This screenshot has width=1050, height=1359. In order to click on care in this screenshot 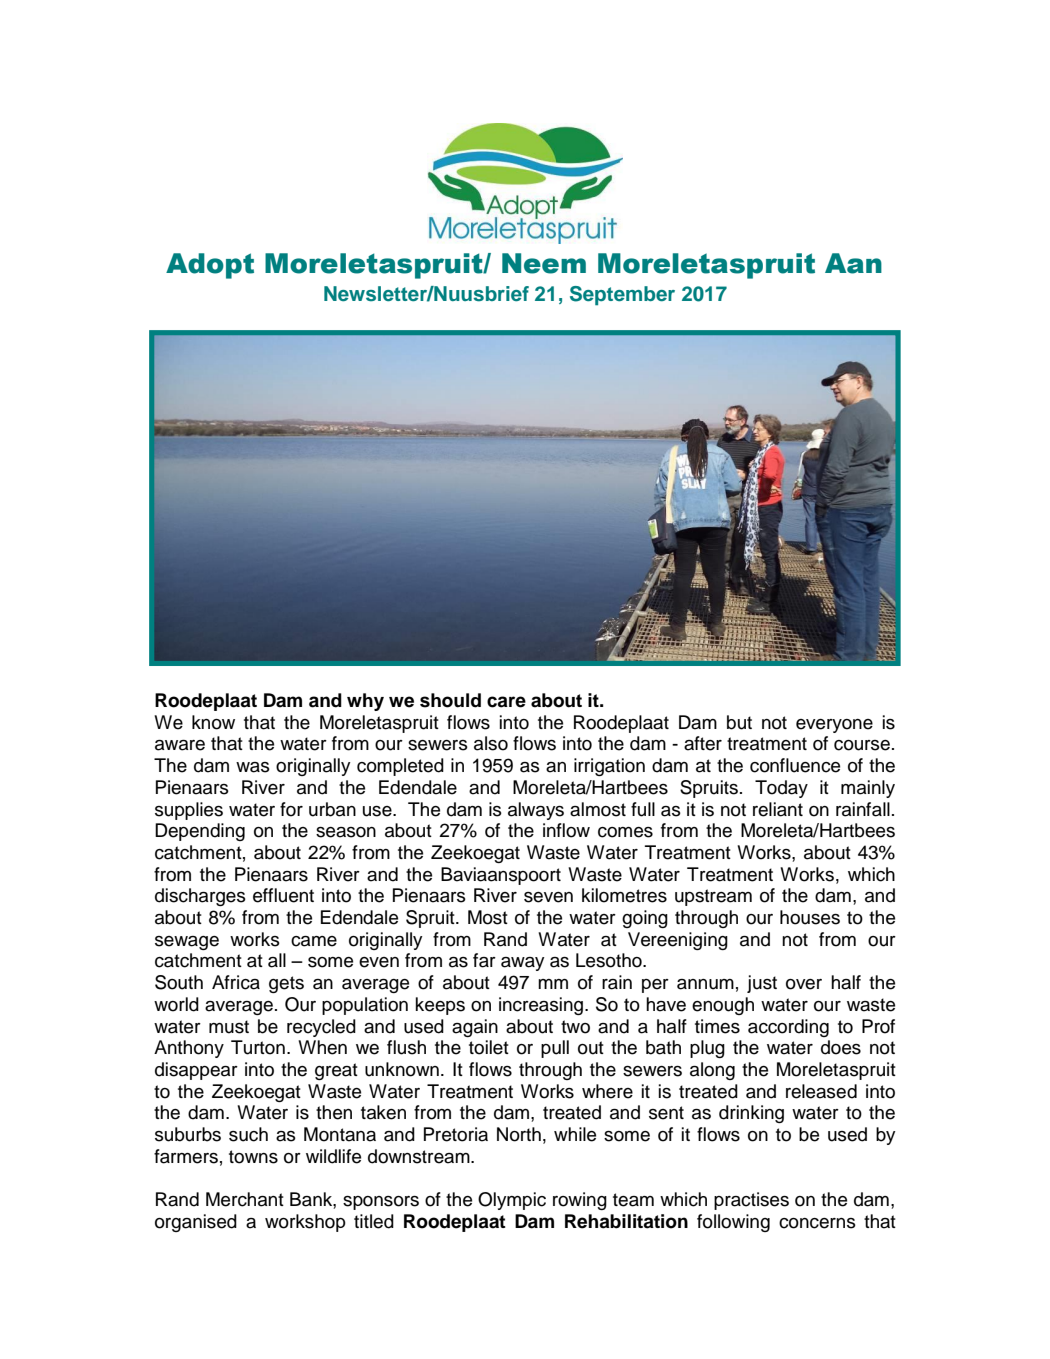, I will do `click(506, 702)`.
